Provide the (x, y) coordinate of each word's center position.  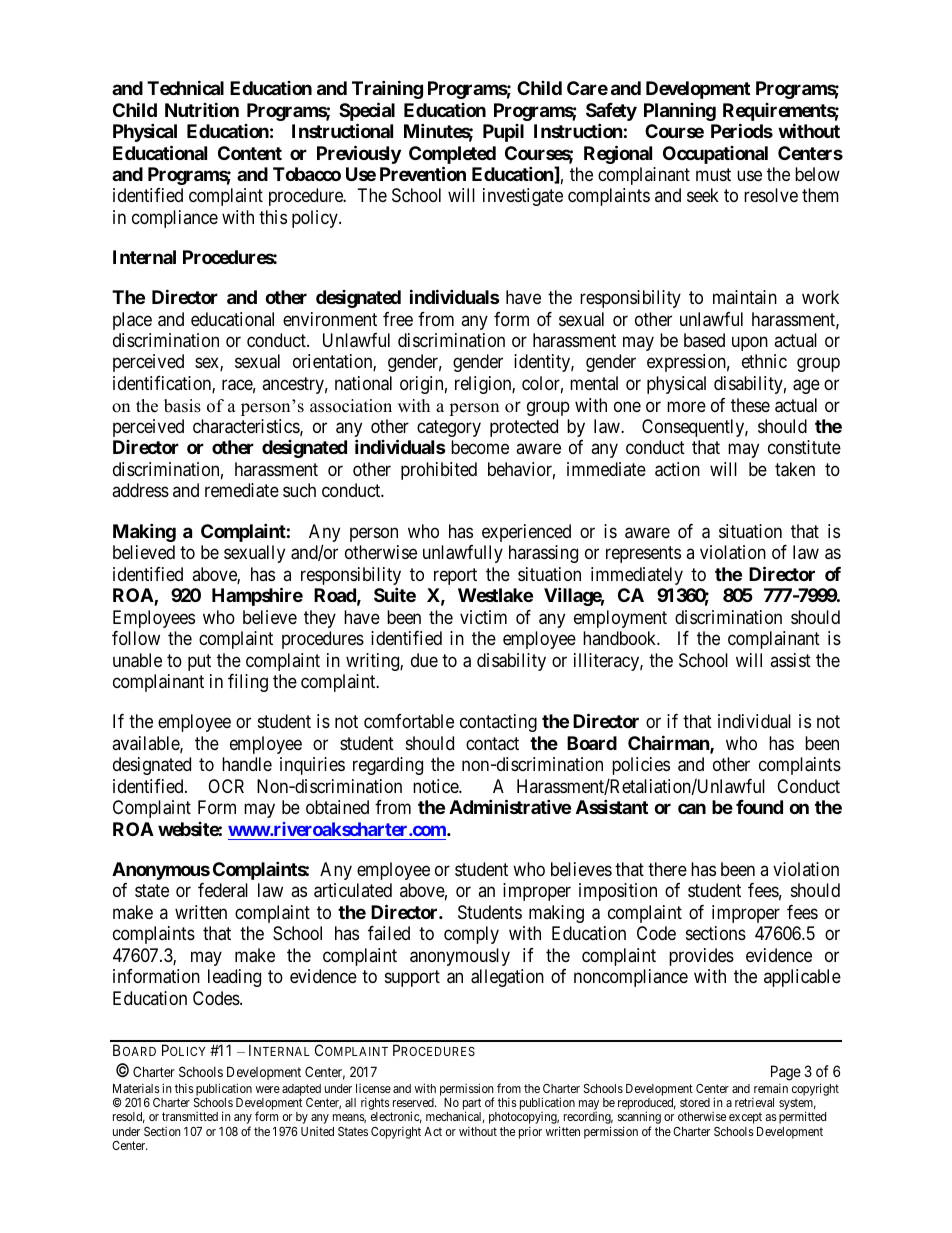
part (472, 1105)
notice (436, 786)
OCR (226, 786)
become (480, 447)
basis (182, 406)
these (750, 405)
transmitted (190, 1116)
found (759, 807)
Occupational (715, 155)
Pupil (503, 133)
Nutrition (202, 109)
